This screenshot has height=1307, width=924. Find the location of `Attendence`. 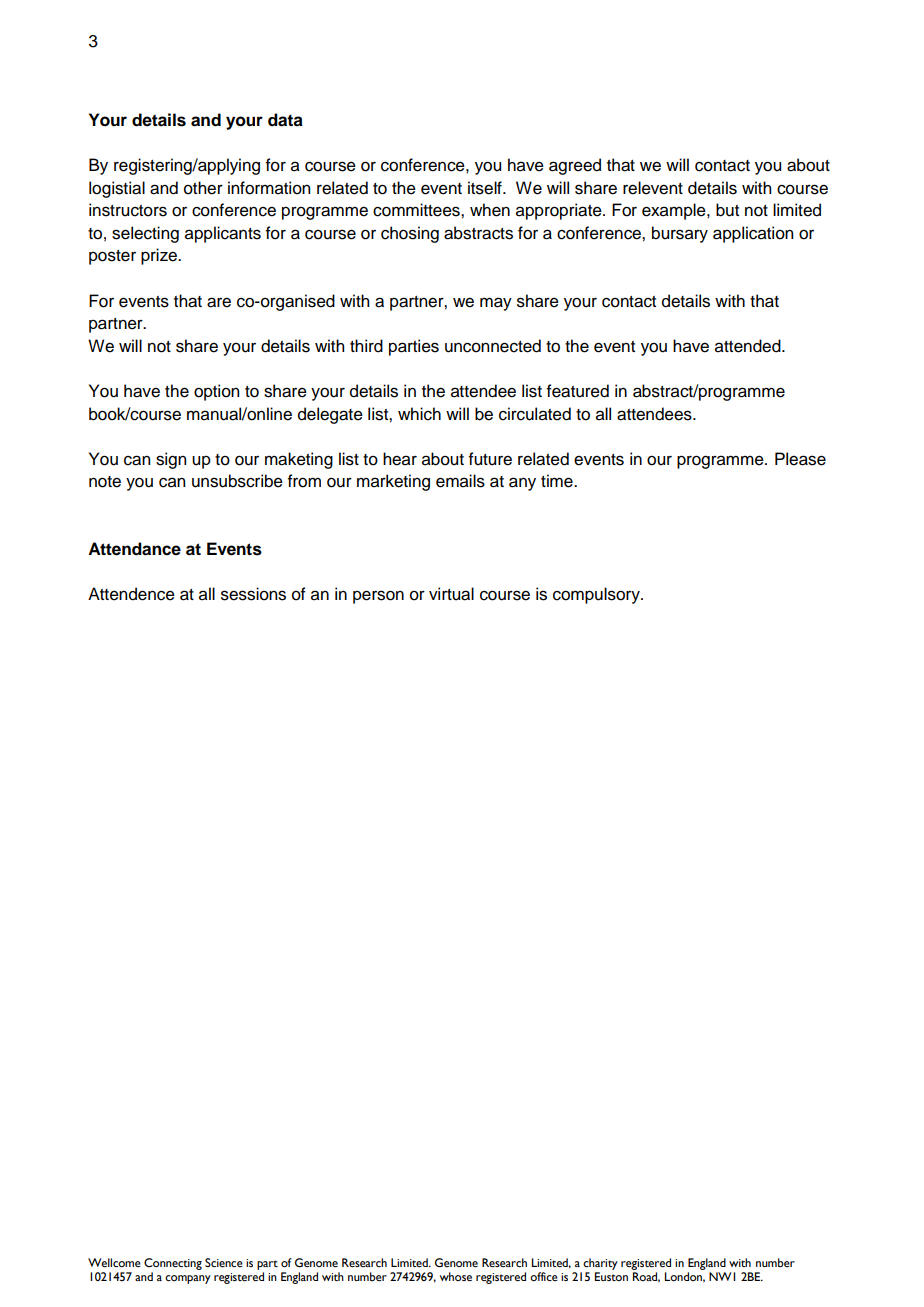

Attendence is located at coordinates (131, 594).
